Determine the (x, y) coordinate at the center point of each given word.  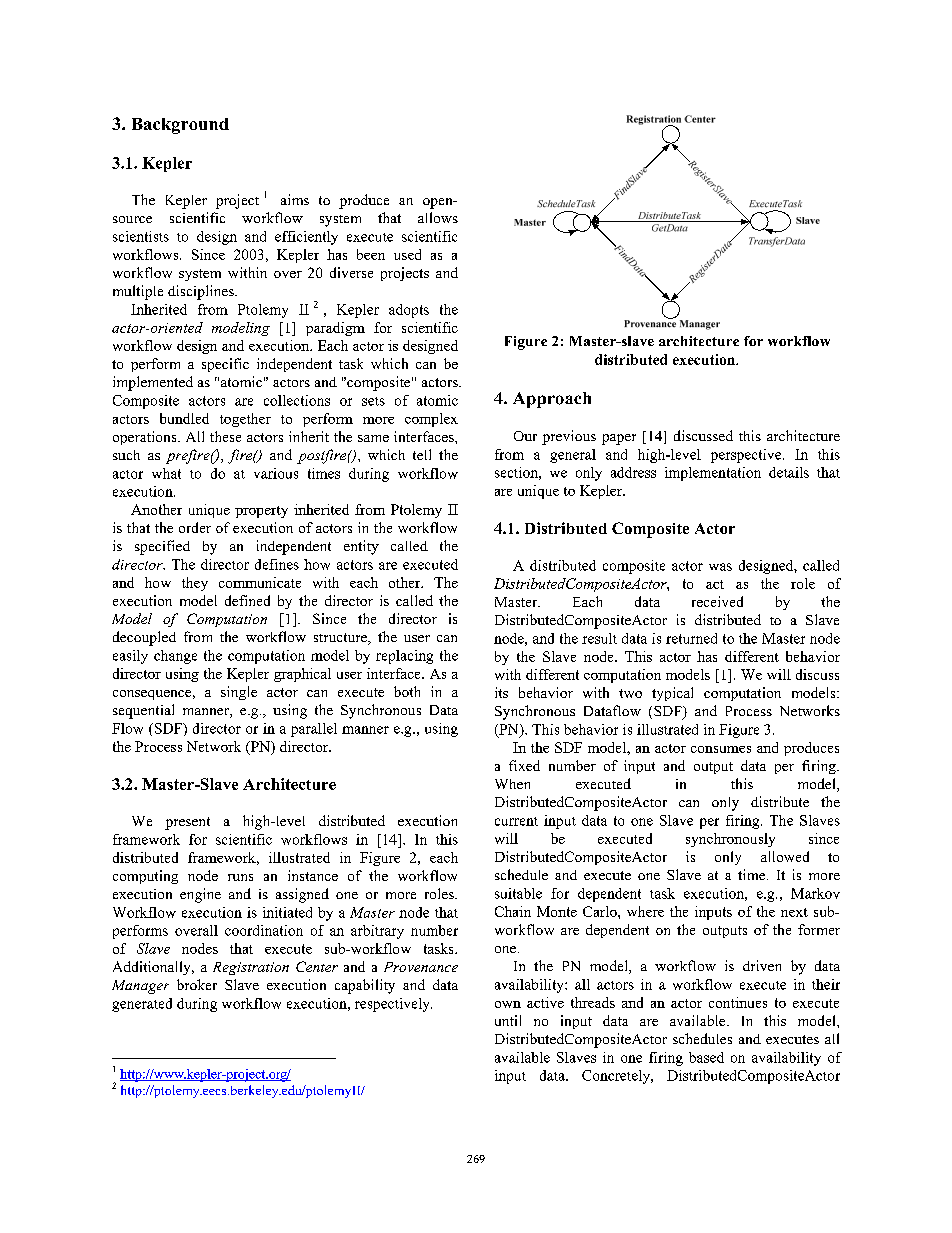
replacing (404, 657)
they (195, 584)
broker (197, 984)
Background (180, 126)
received (717, 601)
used (407, 254)
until (508, 1020)
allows (438, 217)
